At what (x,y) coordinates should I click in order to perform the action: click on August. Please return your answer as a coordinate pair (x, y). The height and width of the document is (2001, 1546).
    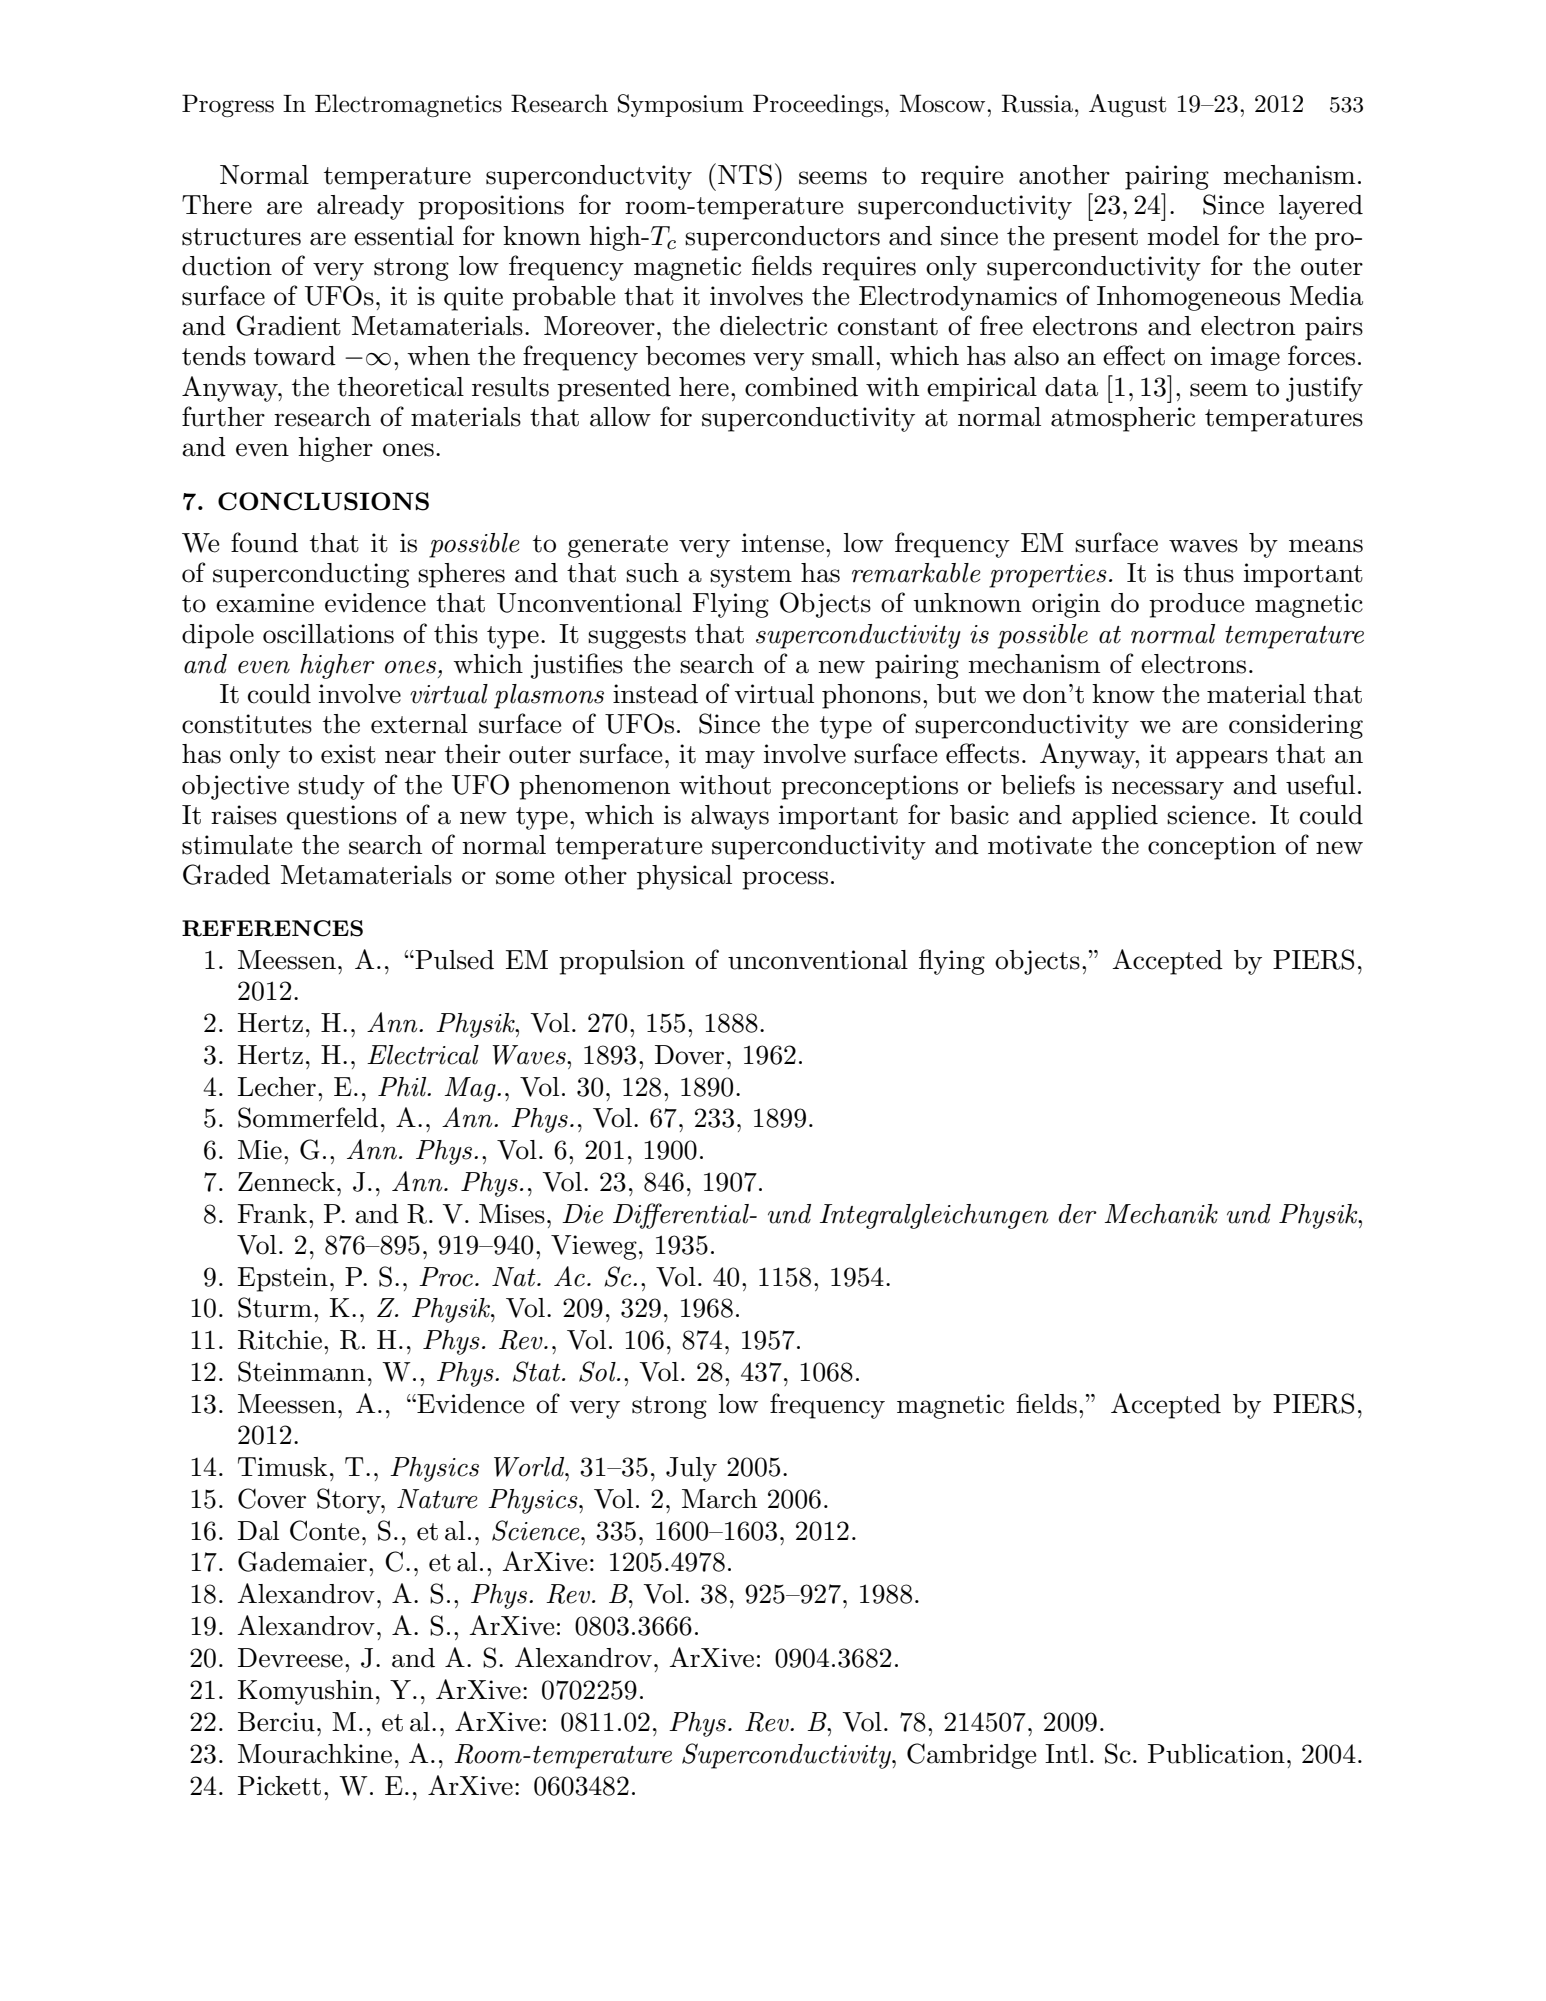
    Looking at the image, I should click on (1127, 105).
